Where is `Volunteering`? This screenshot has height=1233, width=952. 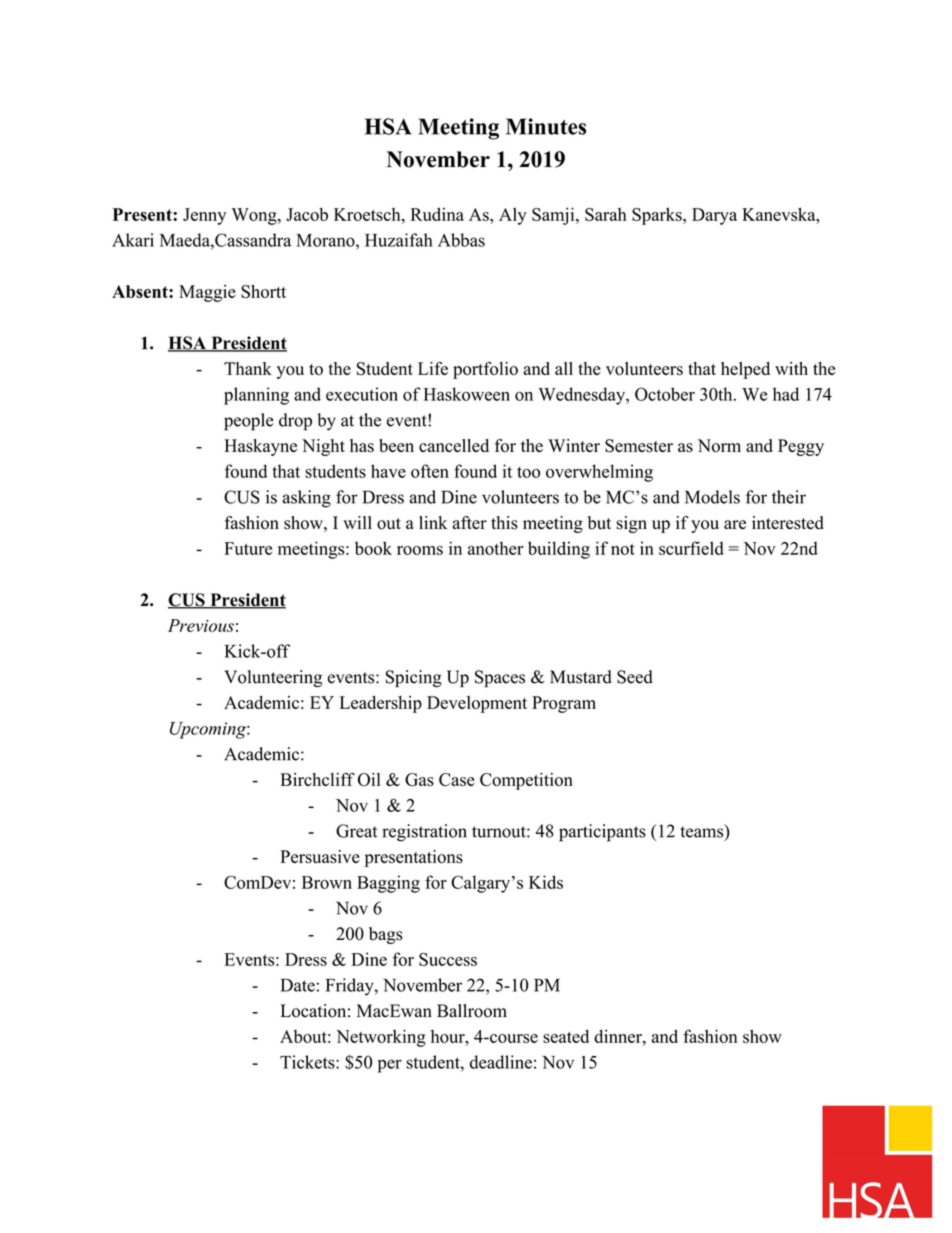
Volunteering is located at coordinates (273, 678).
